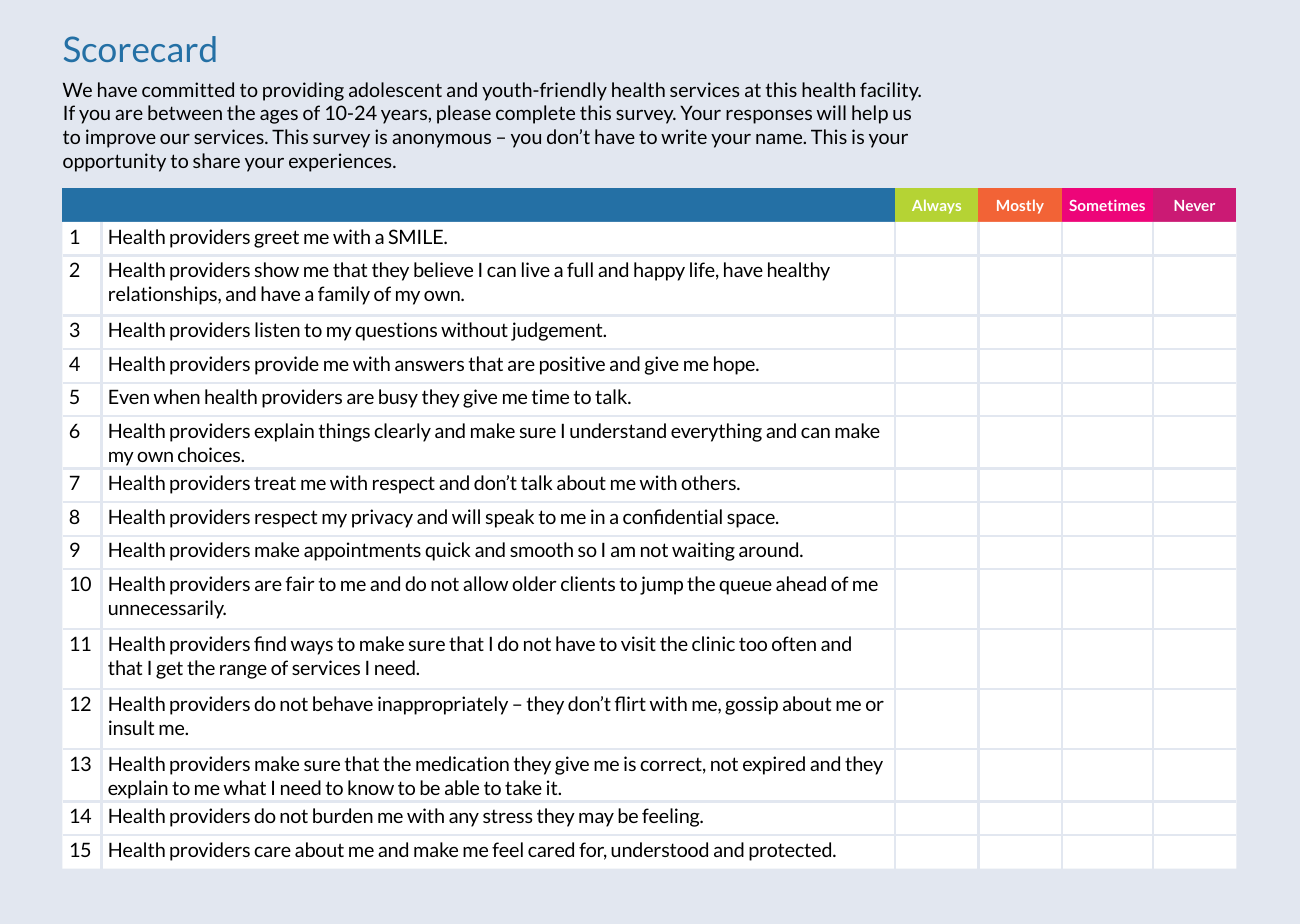 The width and height of the screenshot is (1300, 924). What do you see at coordinates (801, 583) in the screenshot?
I see `ahead` at bounding box center [801, 583].
